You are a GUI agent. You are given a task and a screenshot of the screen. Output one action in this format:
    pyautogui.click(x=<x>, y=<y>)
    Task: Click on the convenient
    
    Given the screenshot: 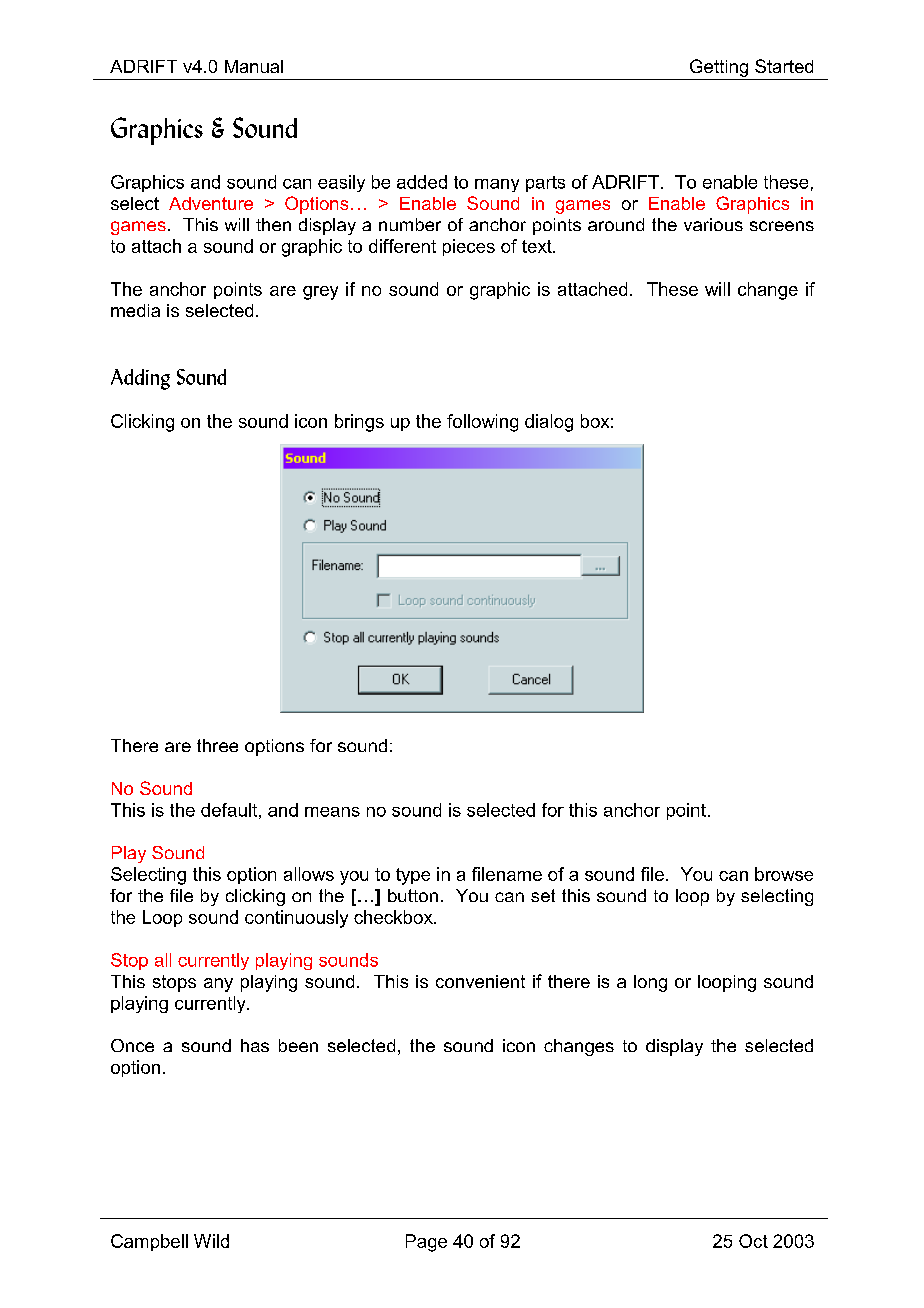 What is the action you would take?
    pyautogui.click(x=480, y=981)
